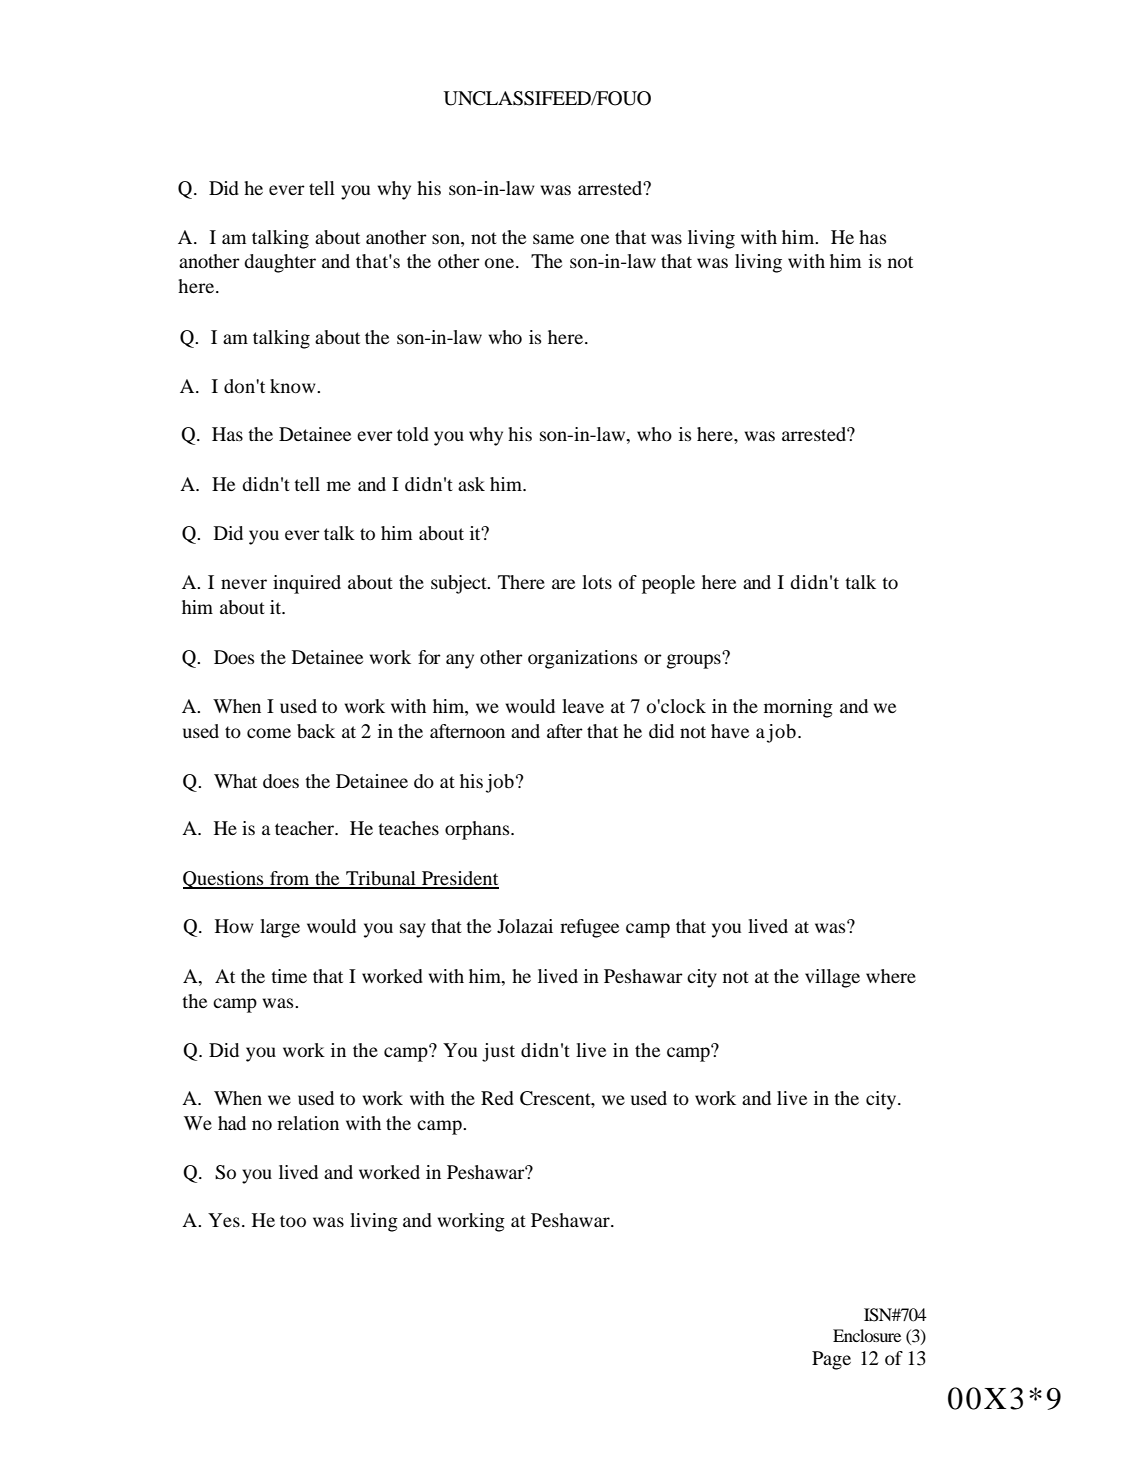 The height and width of the screenshot is (1483, 1146). I want to click on daughter, so click(280, 263).
